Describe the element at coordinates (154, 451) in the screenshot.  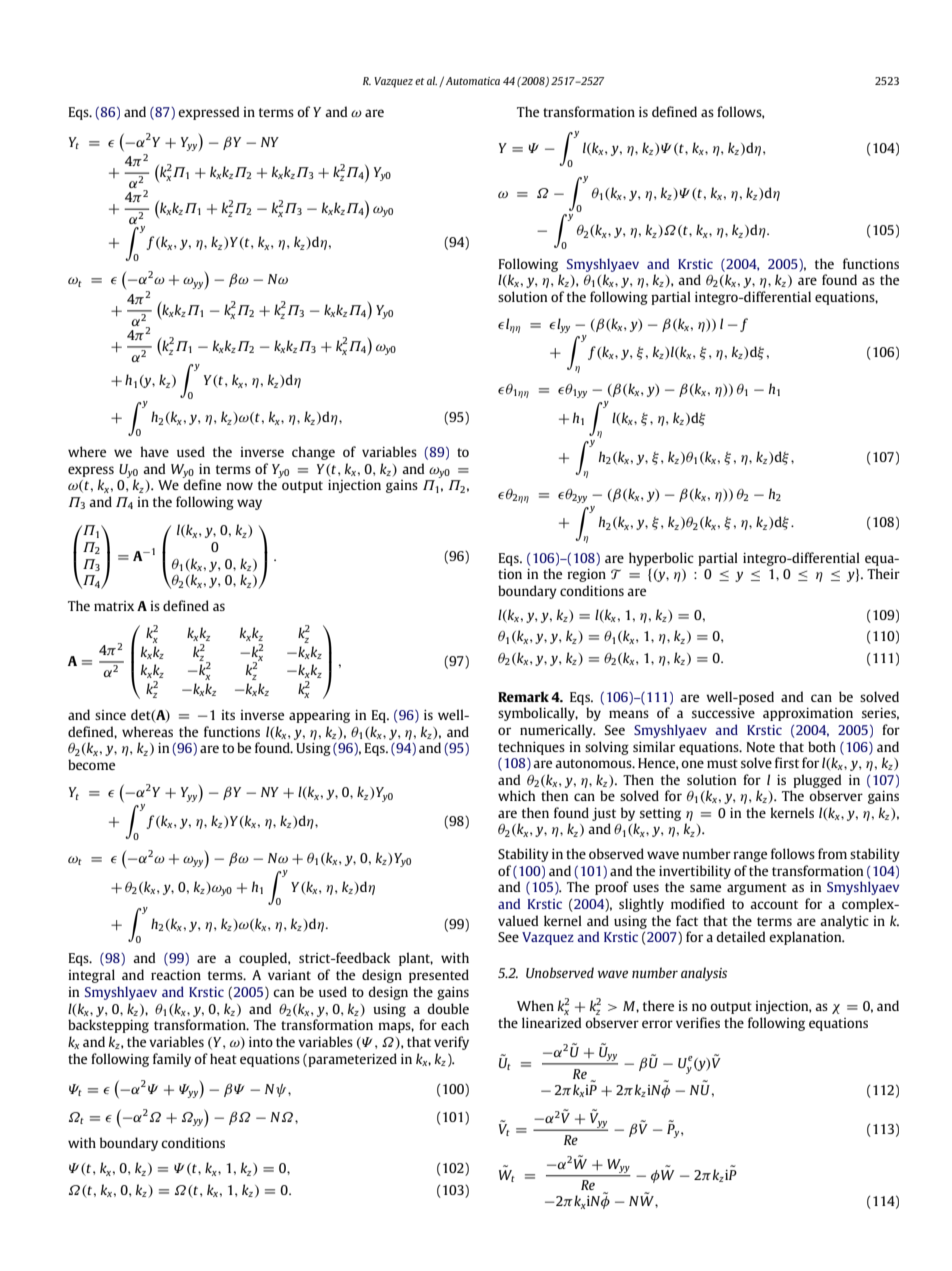
I see `have` at that location.
